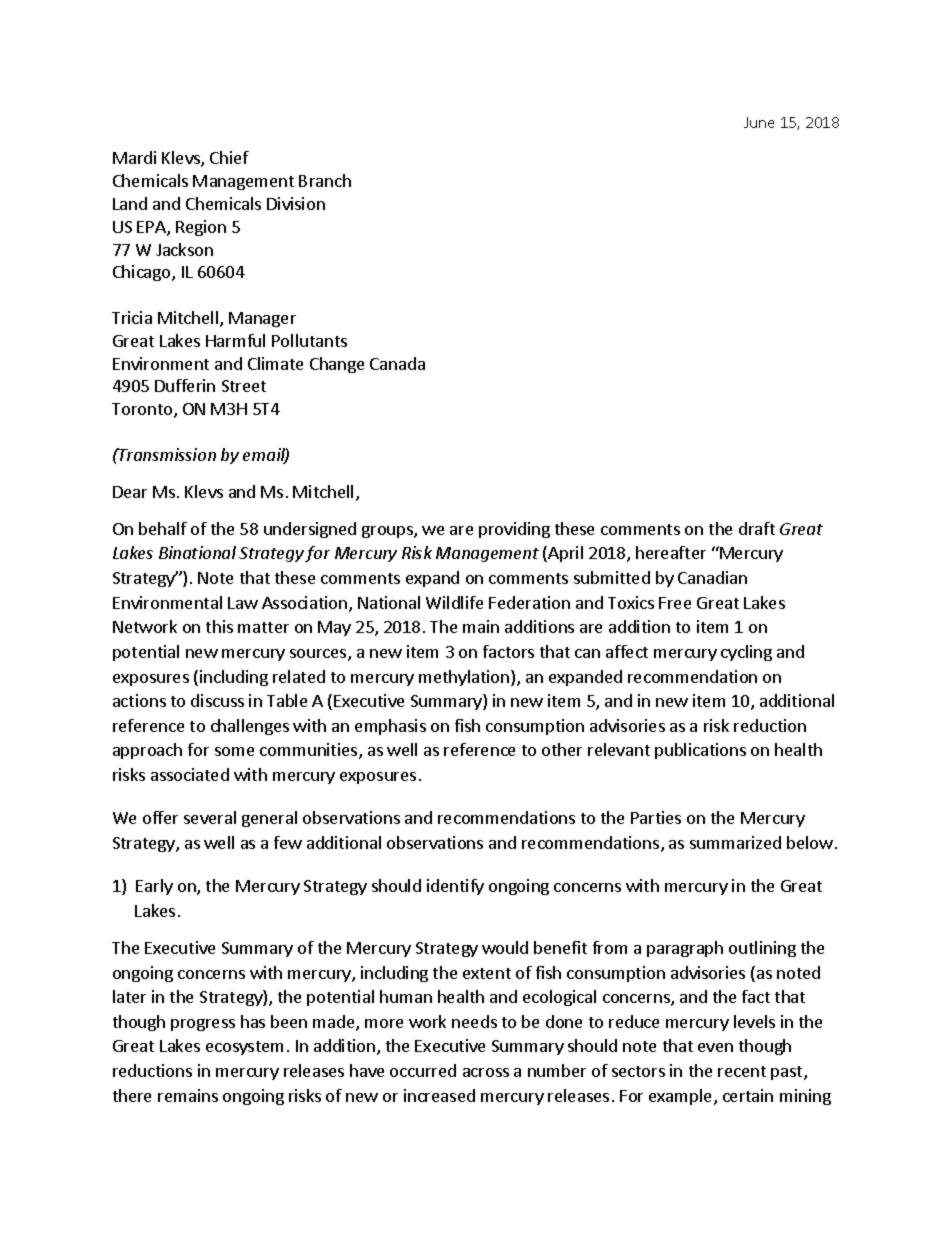 The width and height of the page is (952, 1233). What do you see at coordinates (229, 157) in the page?
I see `Chief` at bounding box center [229, 157].
